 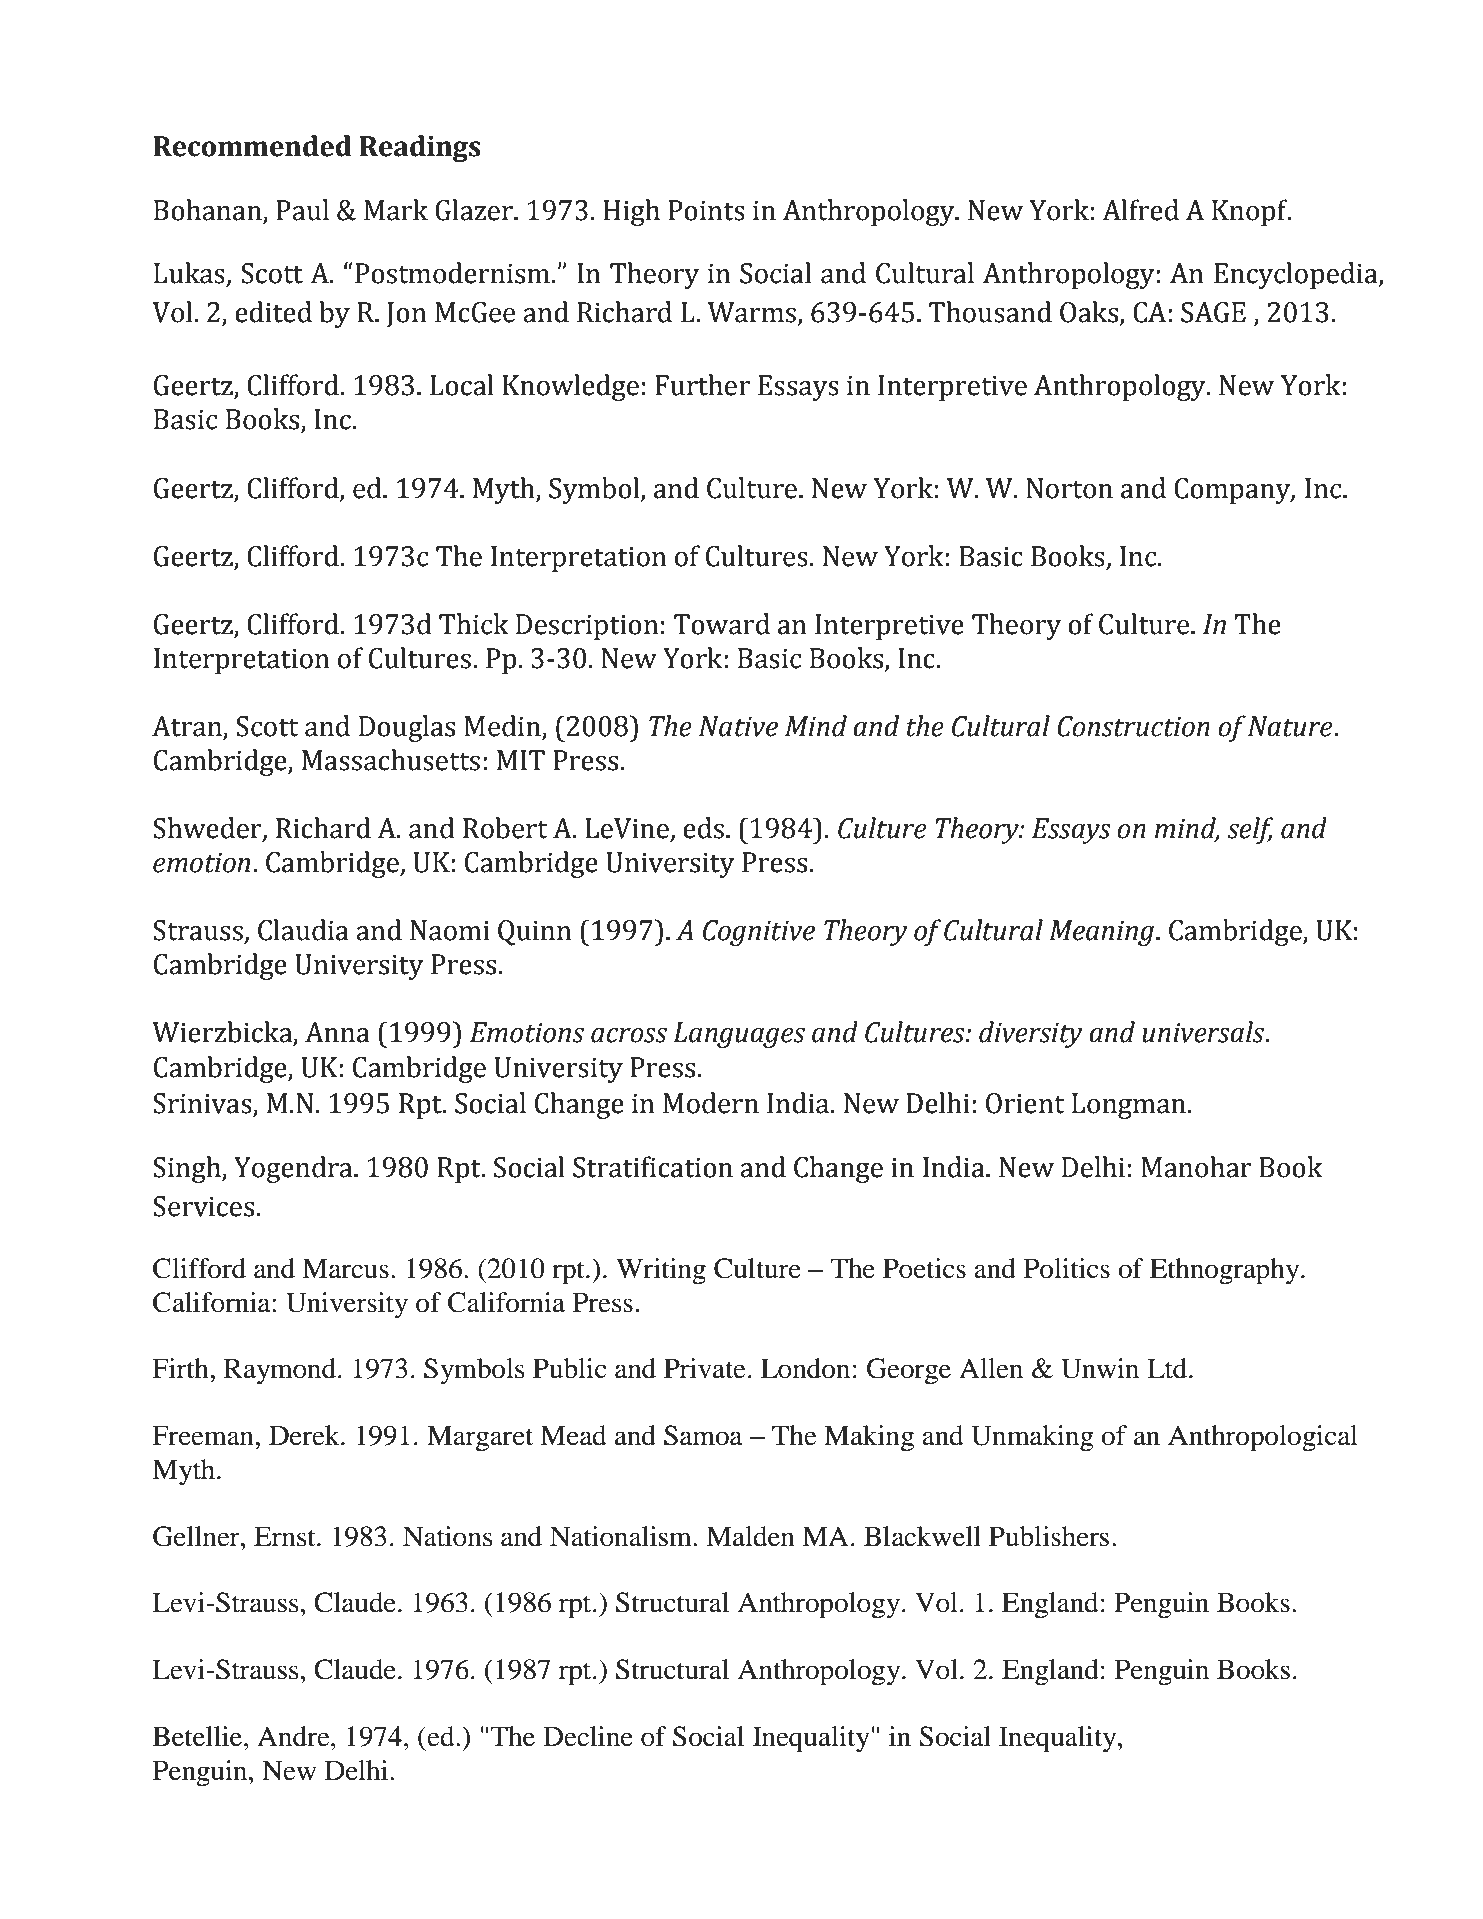 I want to click on Marcus, so click(x=345, y=1268).
